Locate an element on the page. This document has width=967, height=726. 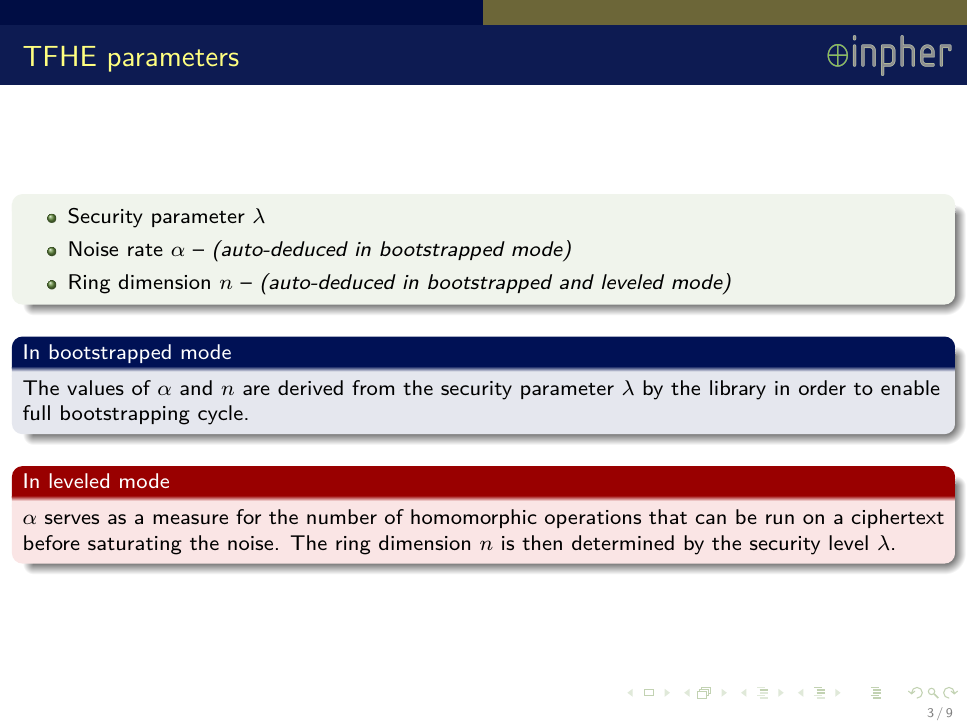
values is located at coordinates (95, 387).
